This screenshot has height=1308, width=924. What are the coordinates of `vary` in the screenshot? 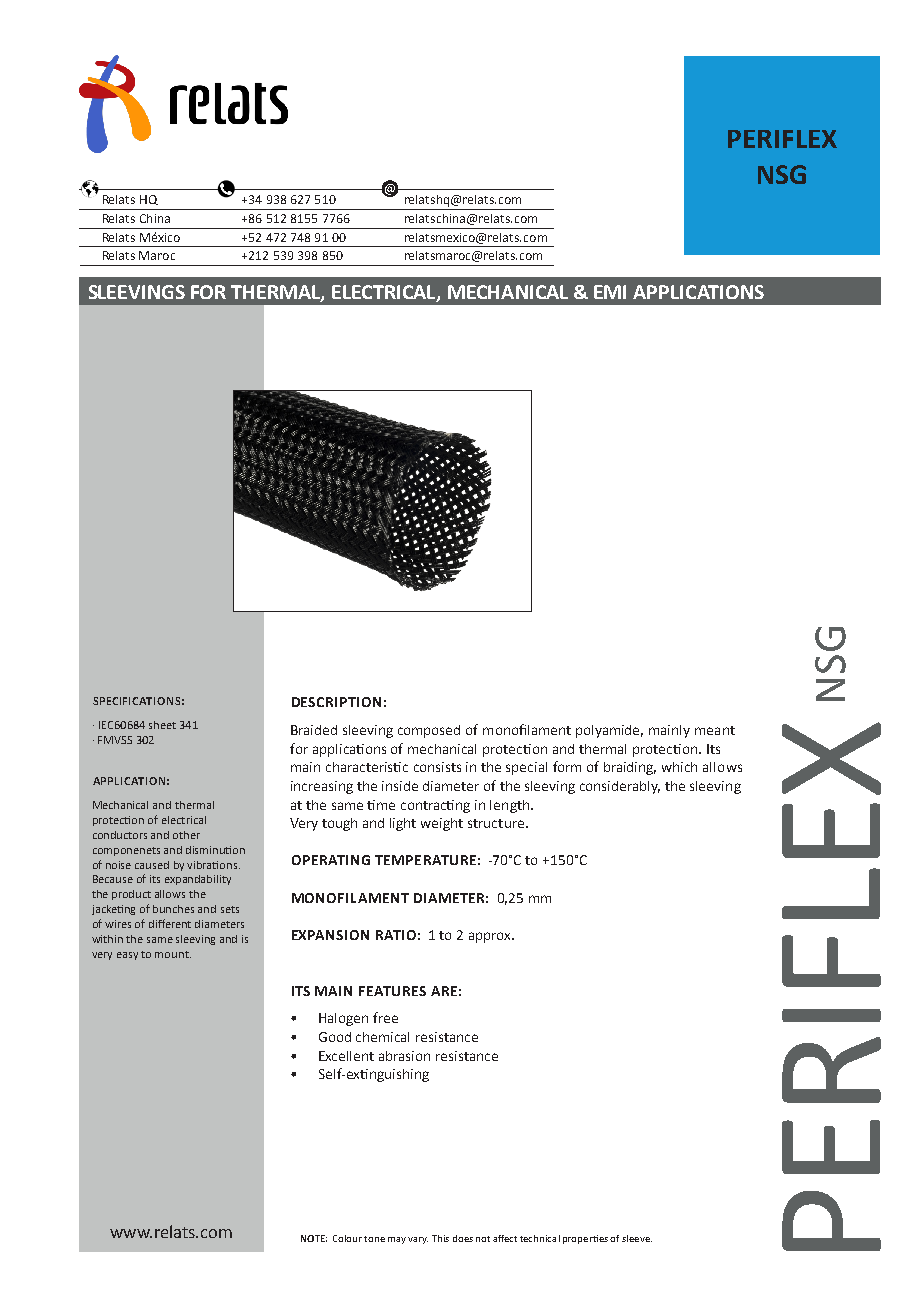 It's located at (418, 1240).
